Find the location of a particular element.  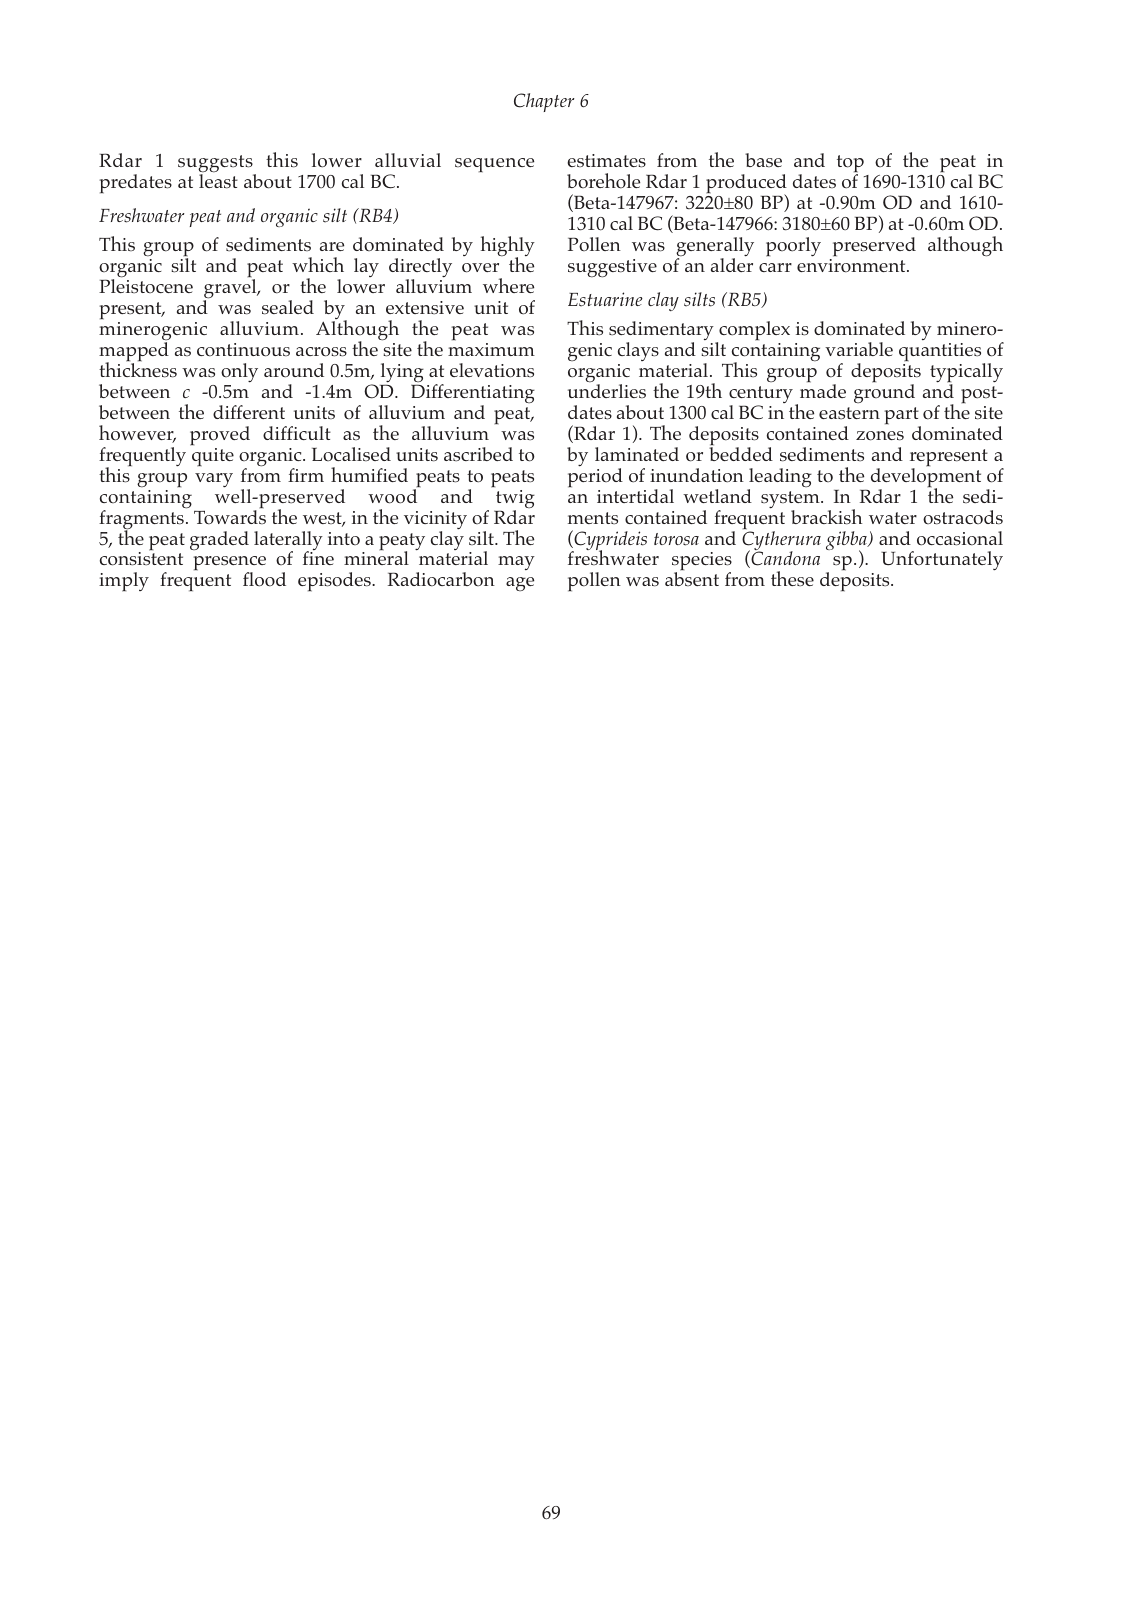

top is located at coordinates (850, 165).
